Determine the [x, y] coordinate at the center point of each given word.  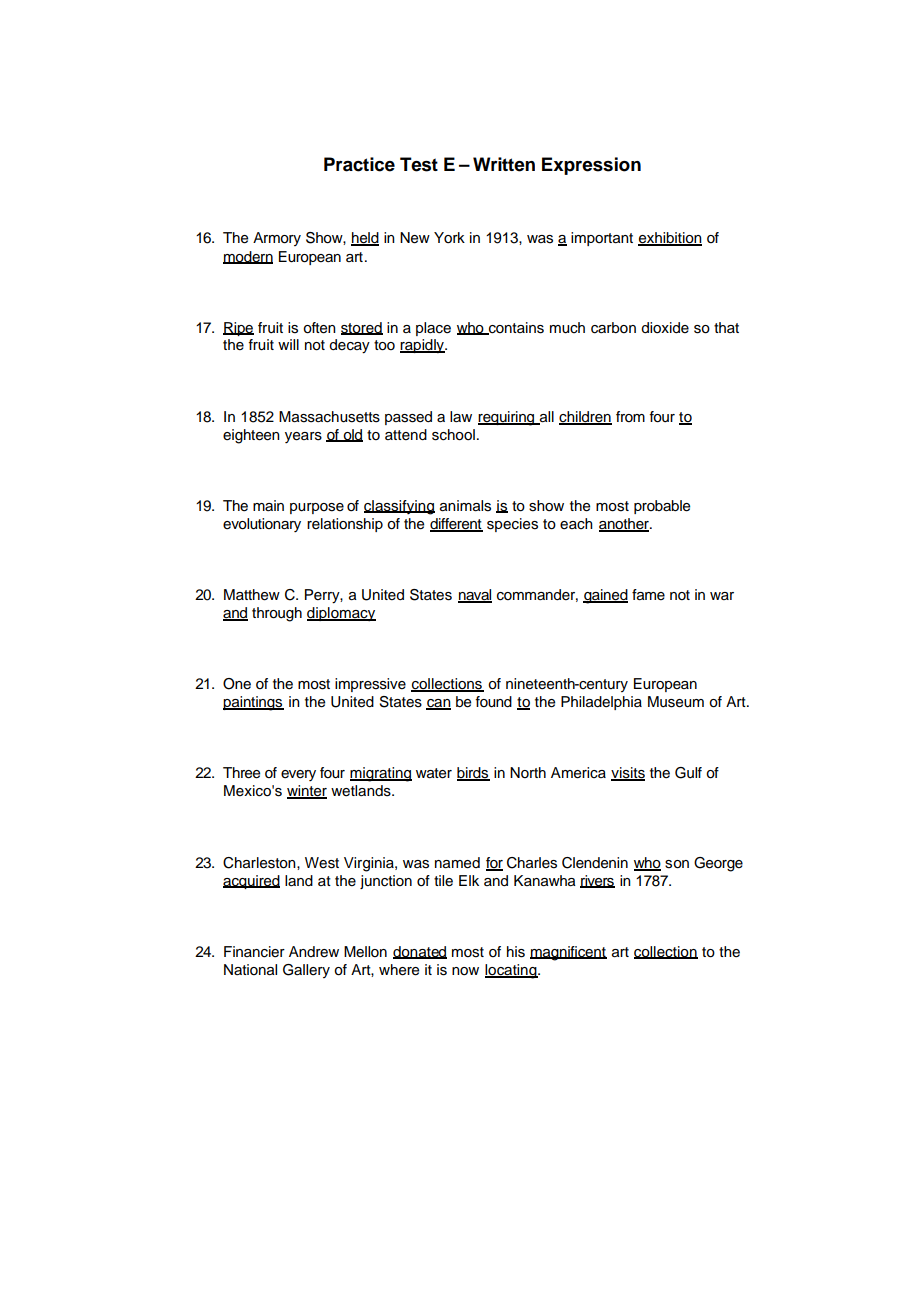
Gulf [688, 773]
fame [648, 595]
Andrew [314, 952]
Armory [277, 239]
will [288, 344]
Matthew [252, 595]
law [461, 416]
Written [504, 164]
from [630, 416]
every [298, 775]
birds [473, 774]
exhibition [670, 239]
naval [475, 596]
